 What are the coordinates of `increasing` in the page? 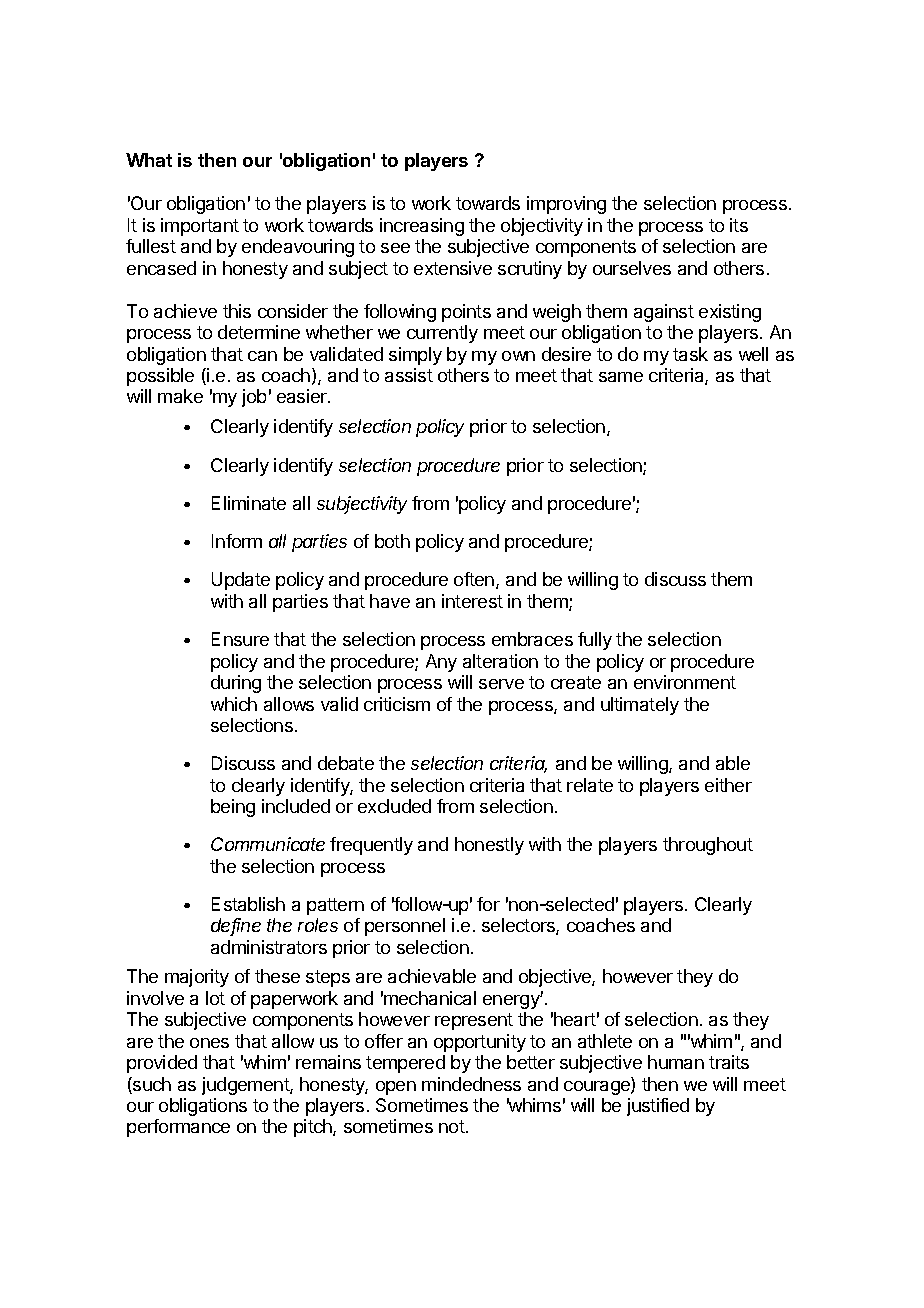 It's located at (422, 227).
